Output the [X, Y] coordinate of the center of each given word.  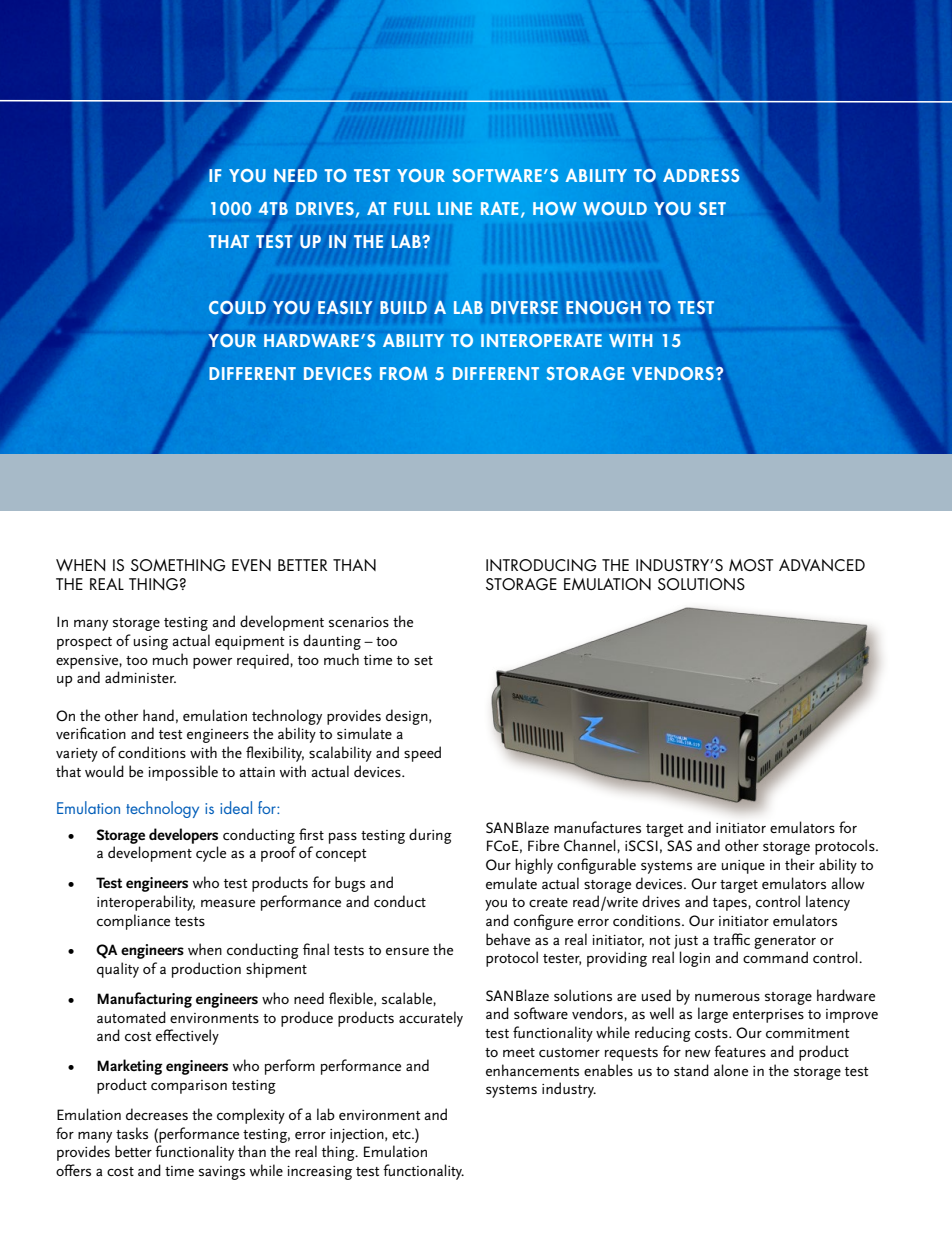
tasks [132, 1133]
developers [183, 836]
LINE [455, 208]
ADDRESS [701, 175]
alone [731, 1070]
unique [743, 867]
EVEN [251, 565]
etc [402, 1134]
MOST [751, 565]
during [430, 836]
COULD [237, 308]
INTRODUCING [541, 565]
